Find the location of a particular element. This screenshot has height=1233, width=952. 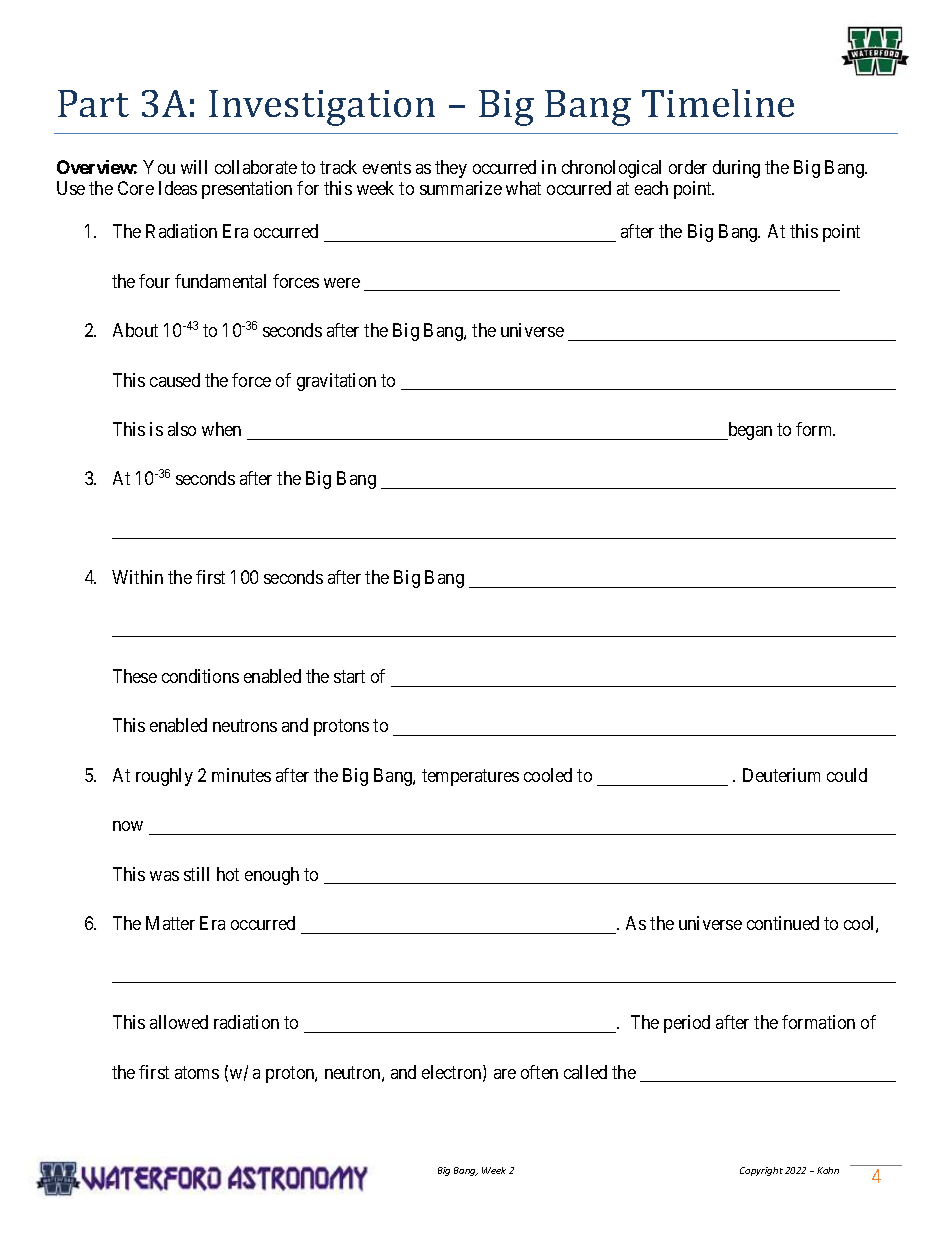

atoms is located at coordinates (197, 1072).
